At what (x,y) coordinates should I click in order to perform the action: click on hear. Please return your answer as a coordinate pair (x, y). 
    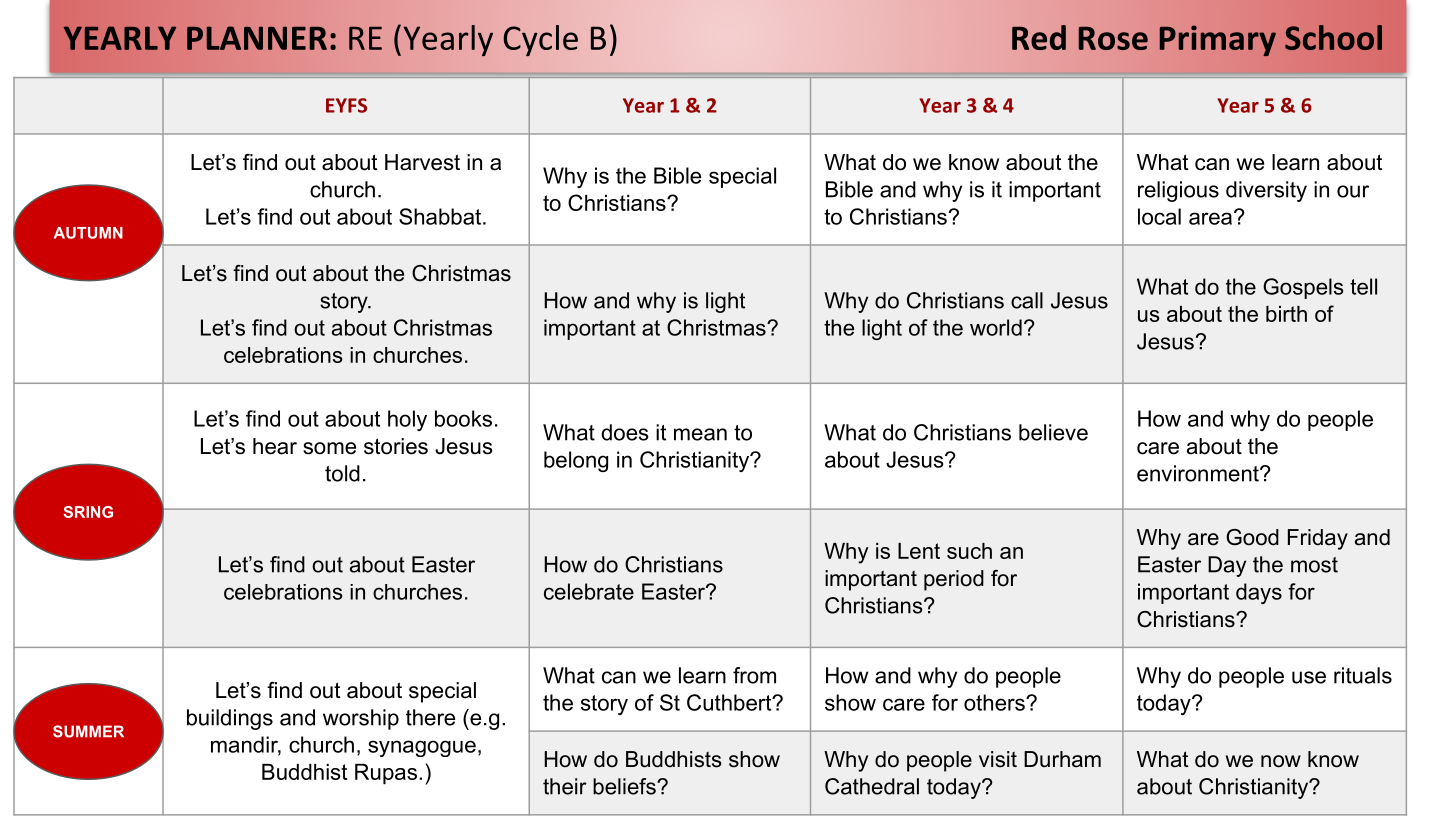
    Looking at the image, I should click on (275, 446).
